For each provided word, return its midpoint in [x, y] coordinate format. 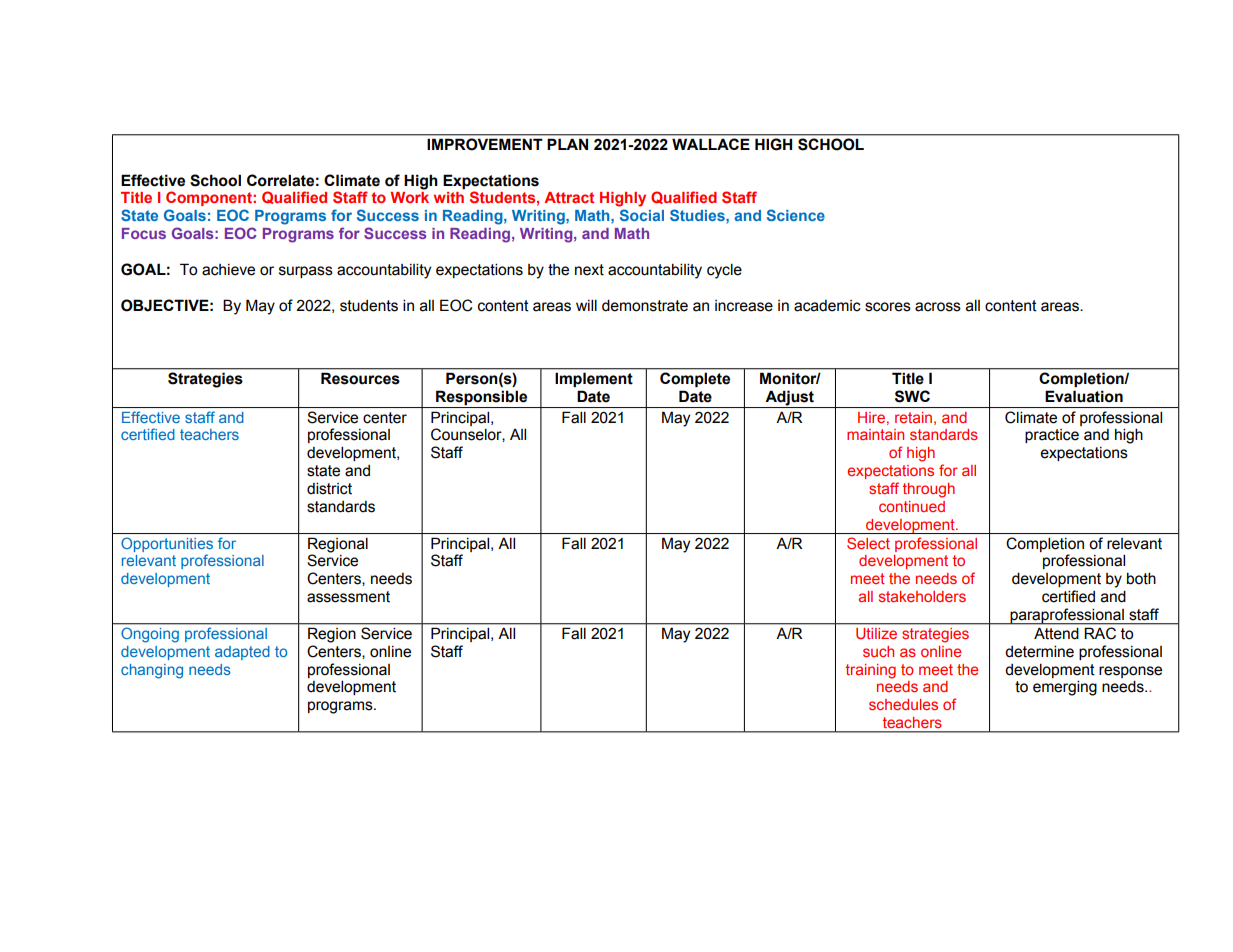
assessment [348, 597]
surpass [306, 272]
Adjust [789, 398]
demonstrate [645, 305]
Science [796, 215]
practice [1052, 436]
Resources [360, 378]
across [938, 307]
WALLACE [710, 144]
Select [868, 543]
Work [409, 197]
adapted [242, 653]
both [1141, 578]
